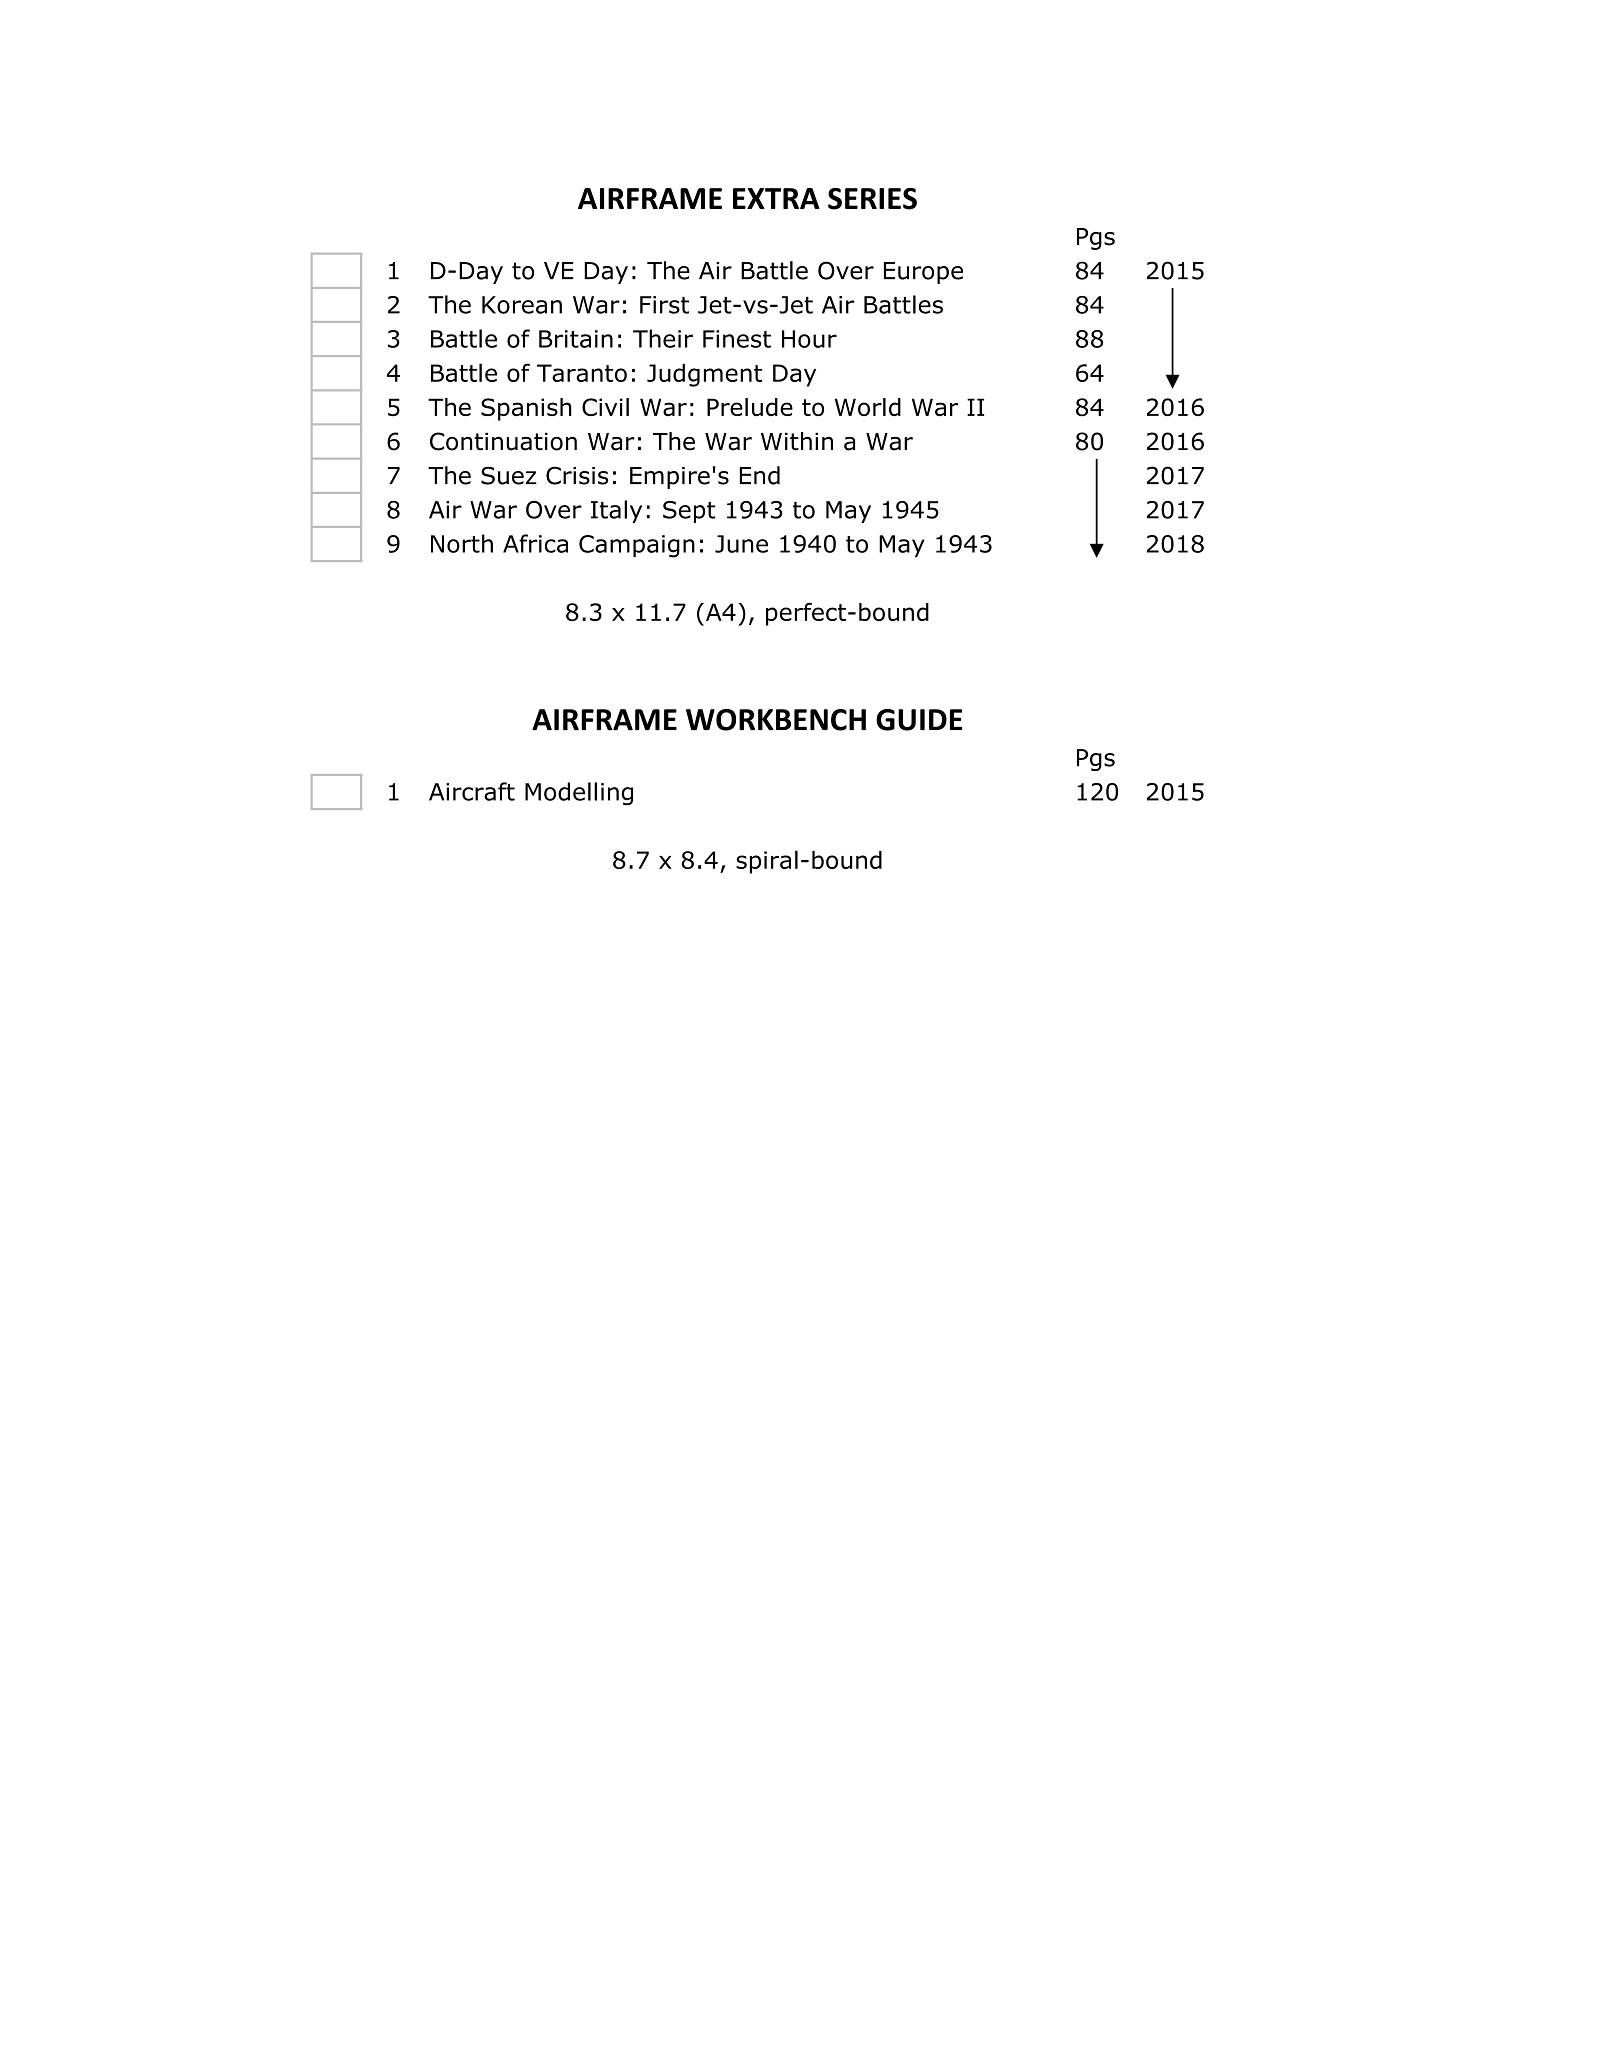  What do you see at coordinates (704, 375) in the document?
I see `Judgment` at bounding box center [704, 375].
